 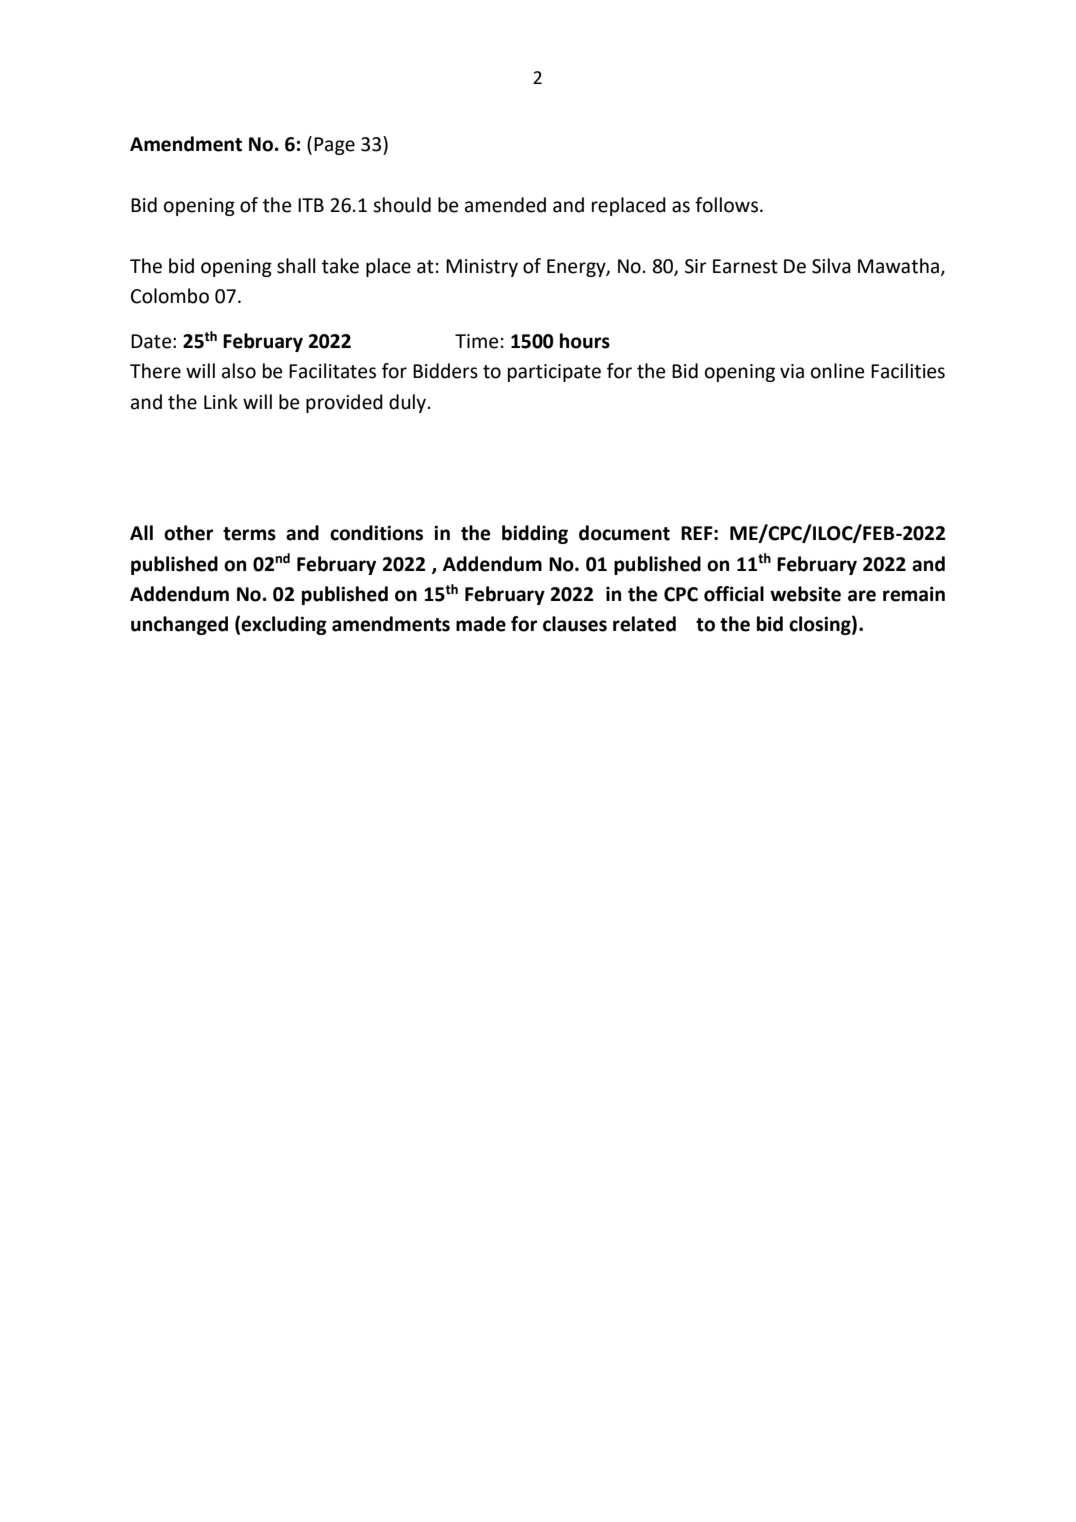 What do you see at coordinates (805, 594) in the screenshot?
I see `website` at bounding box center [805, 594].
